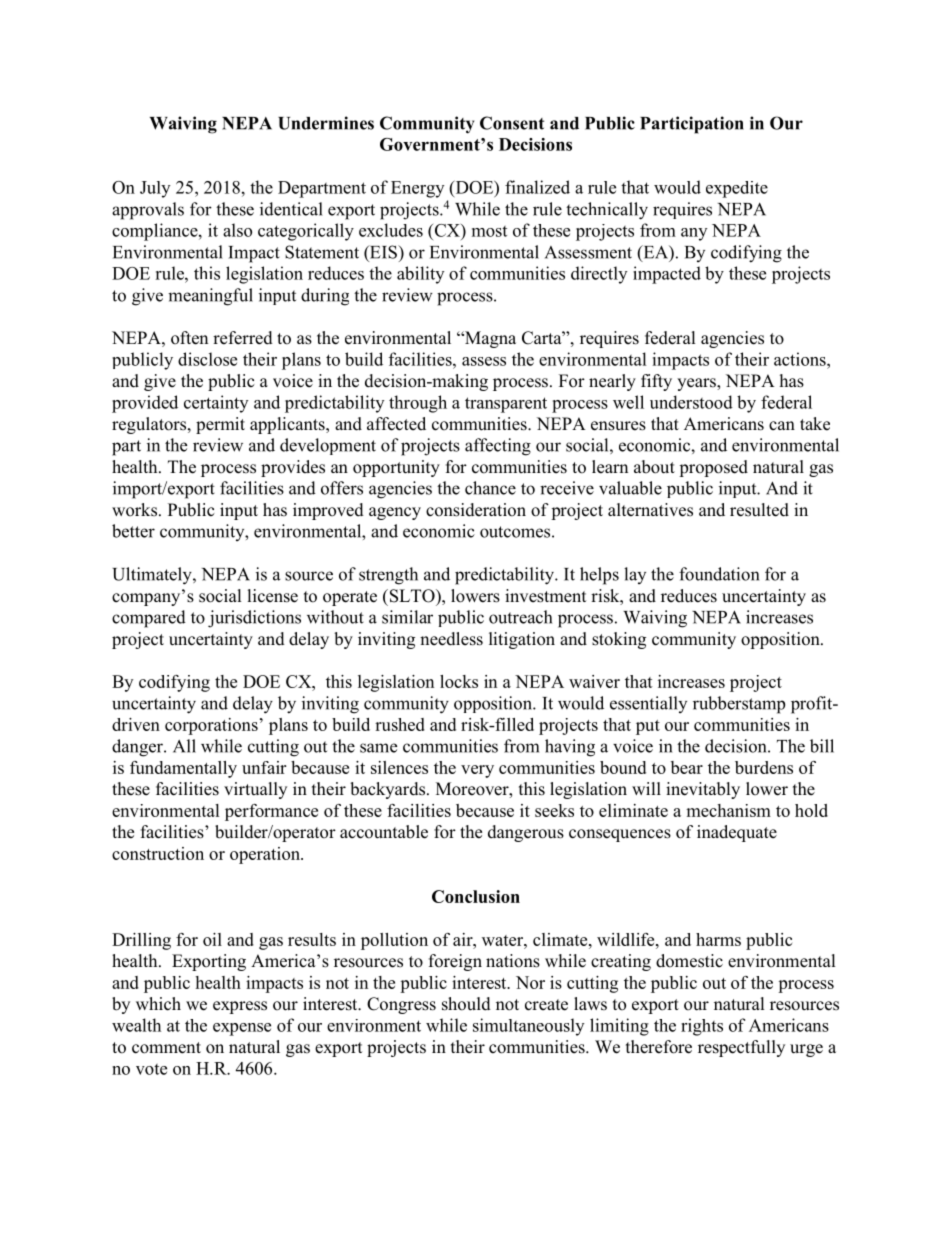 Image resolution: width=952 pixels, height=1233 pixels. I want to click on expense, so click(242, 1029).
